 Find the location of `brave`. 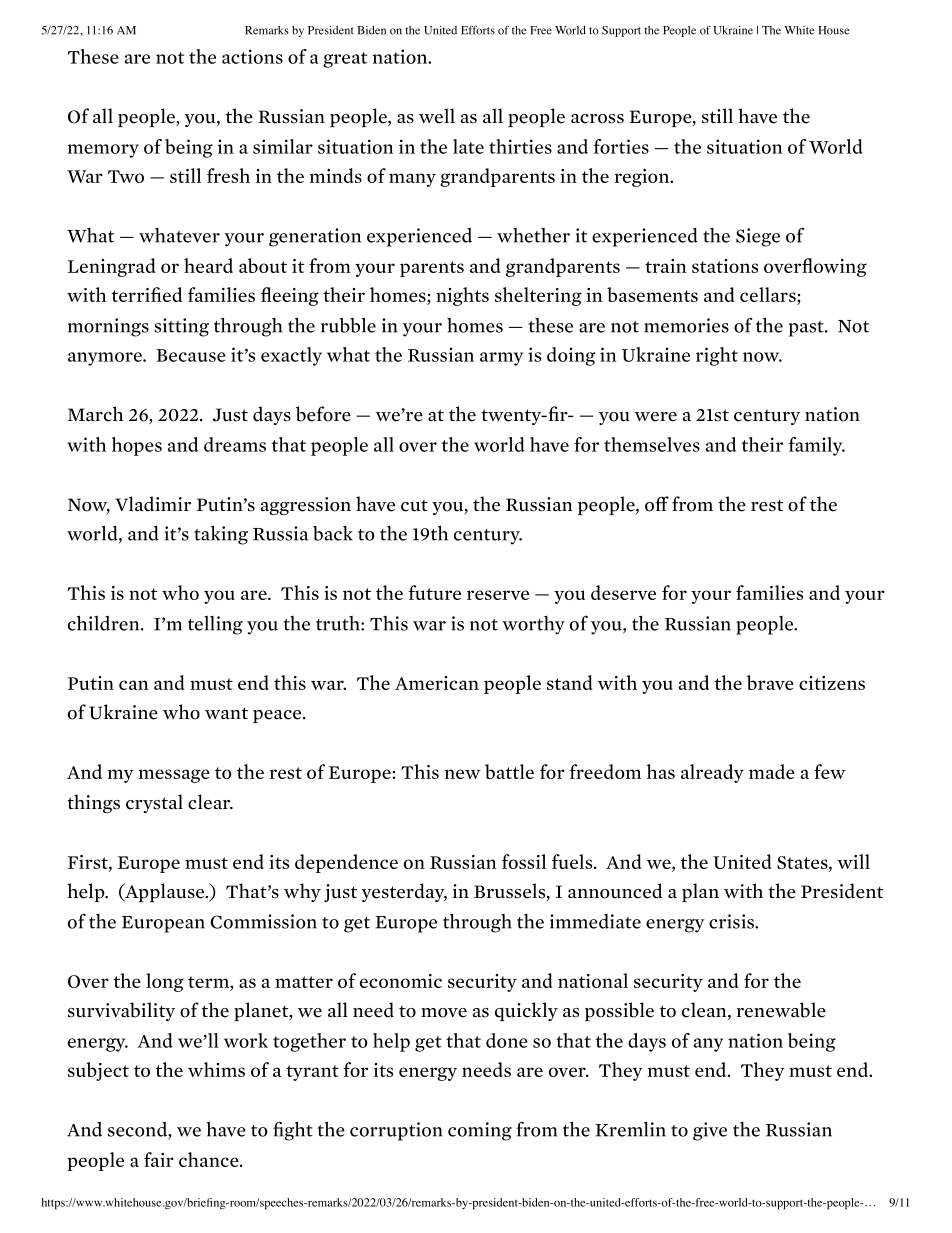

brave is located at coordinates (770, 682).
